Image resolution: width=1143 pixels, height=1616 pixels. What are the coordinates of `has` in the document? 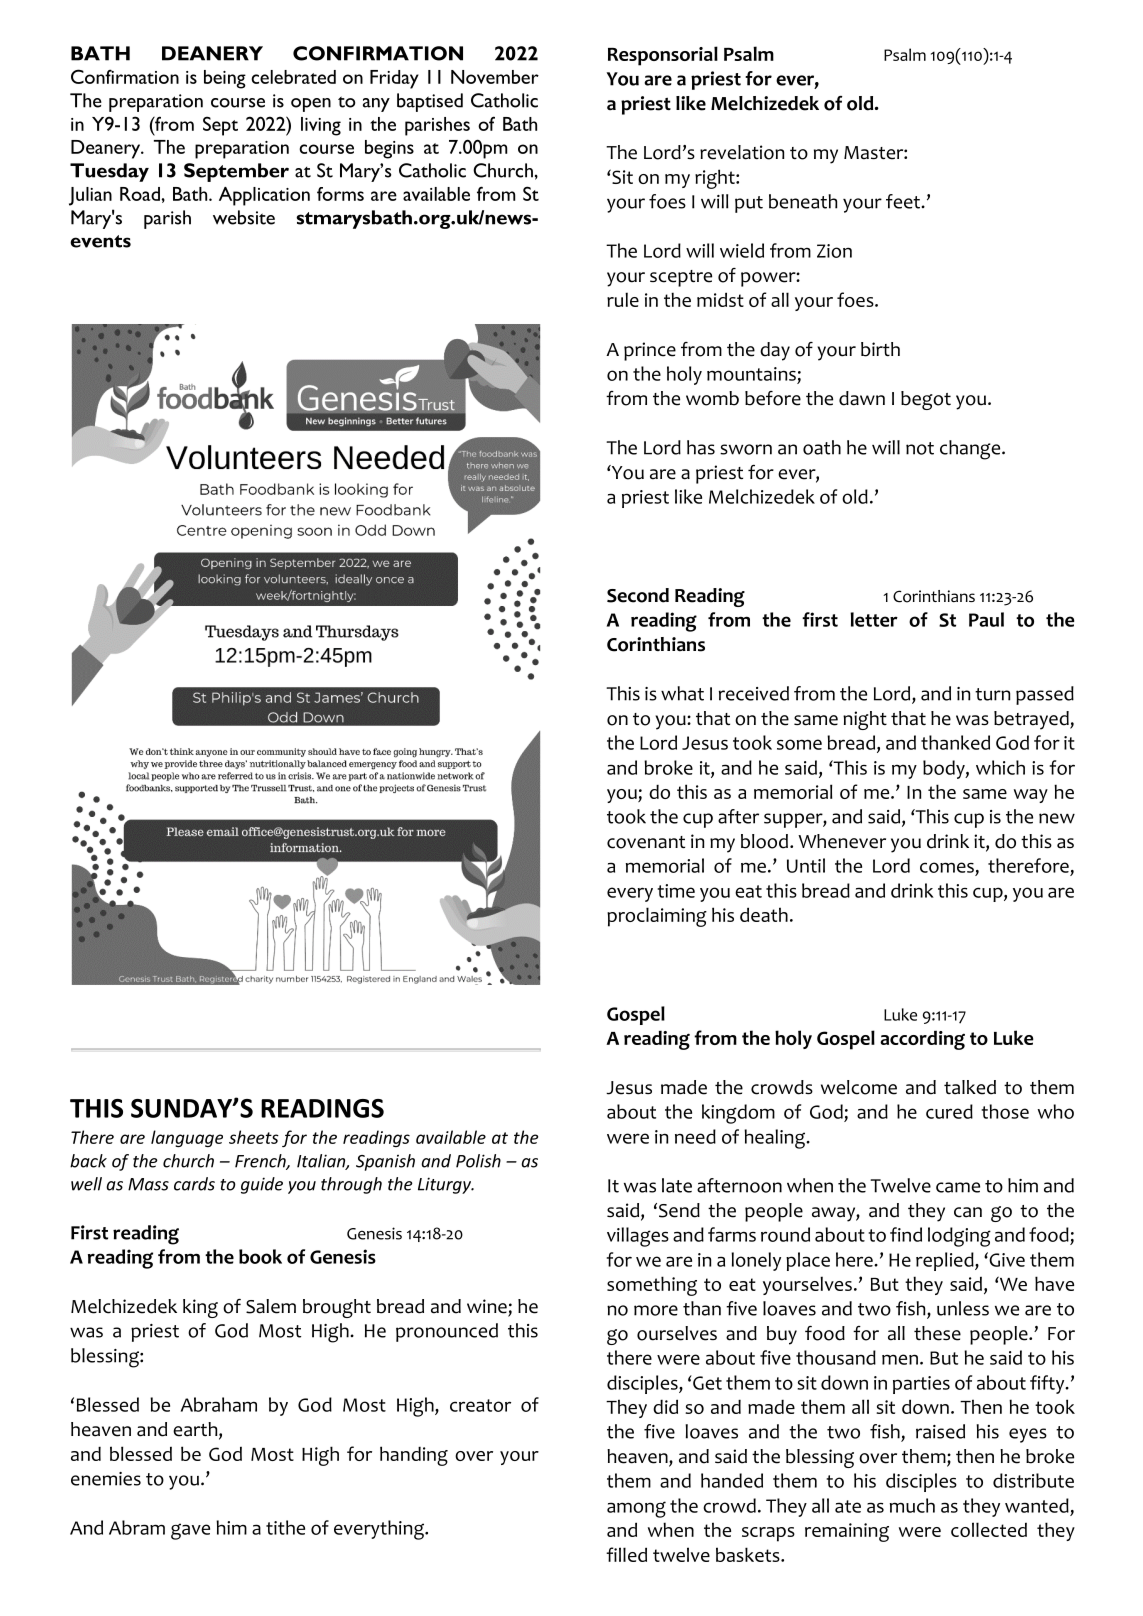 It's located at (701, 447).
